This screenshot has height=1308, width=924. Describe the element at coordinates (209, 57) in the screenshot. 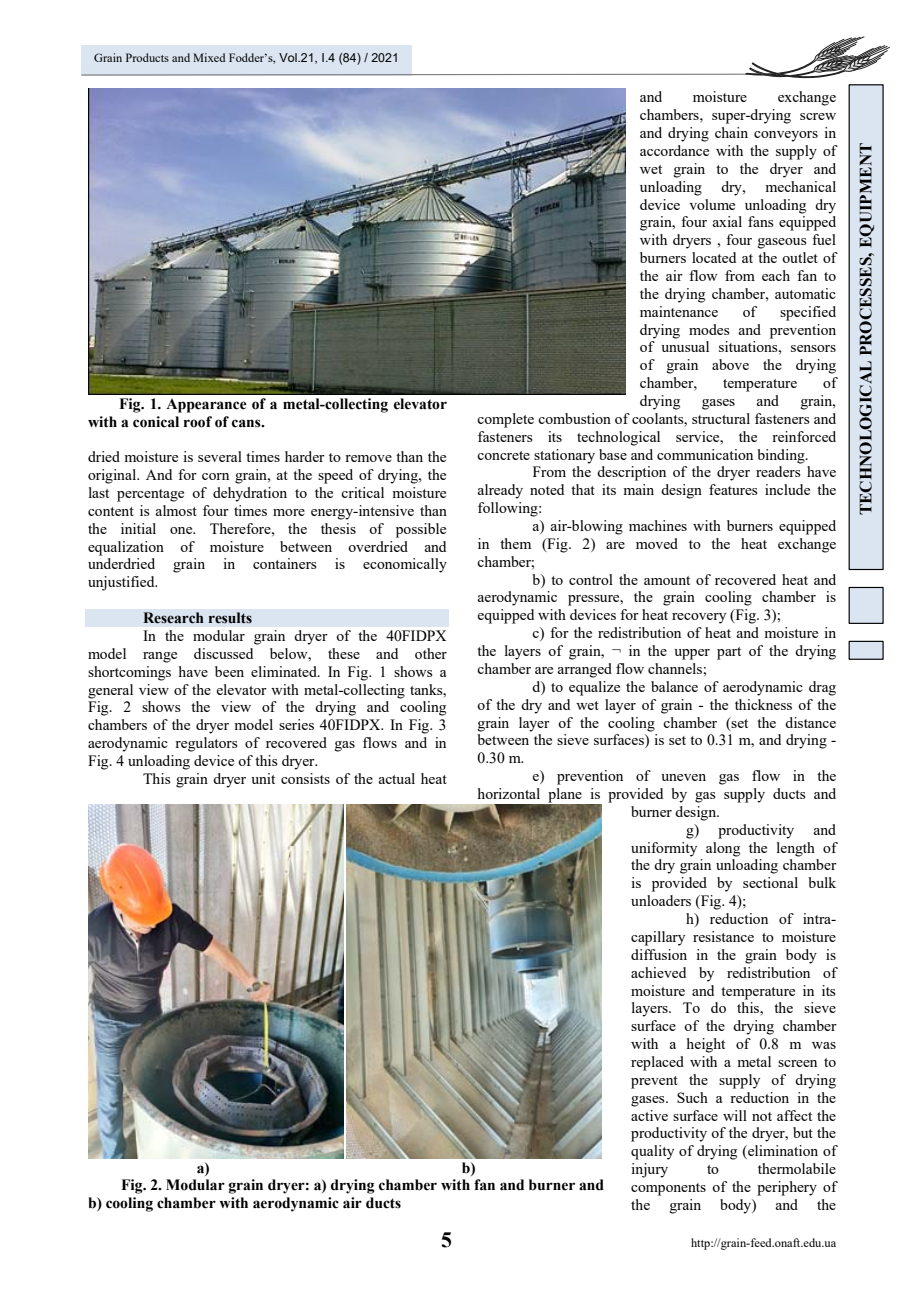

I see `Mixed` at that location.
